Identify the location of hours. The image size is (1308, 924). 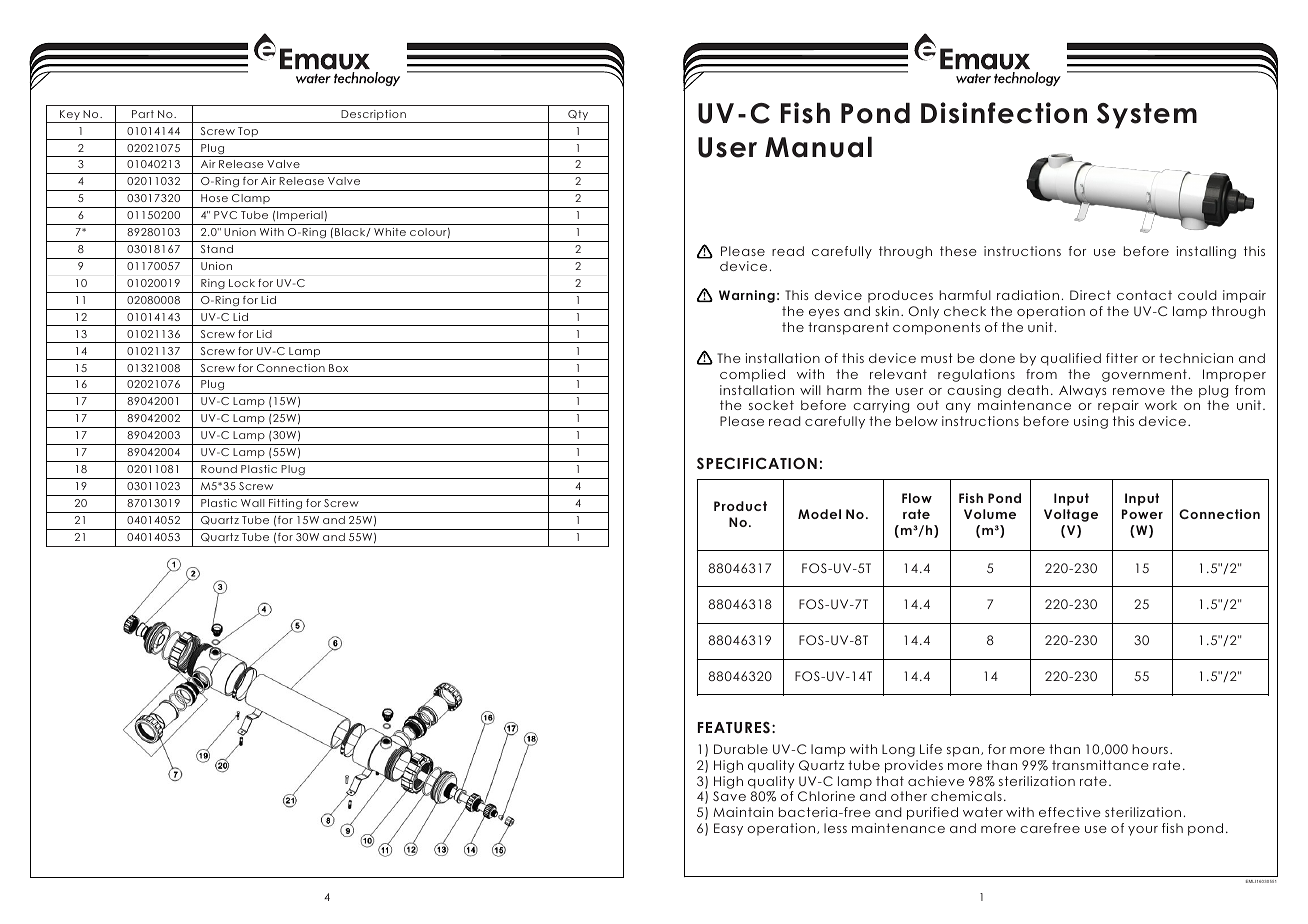
(1150, 749).
